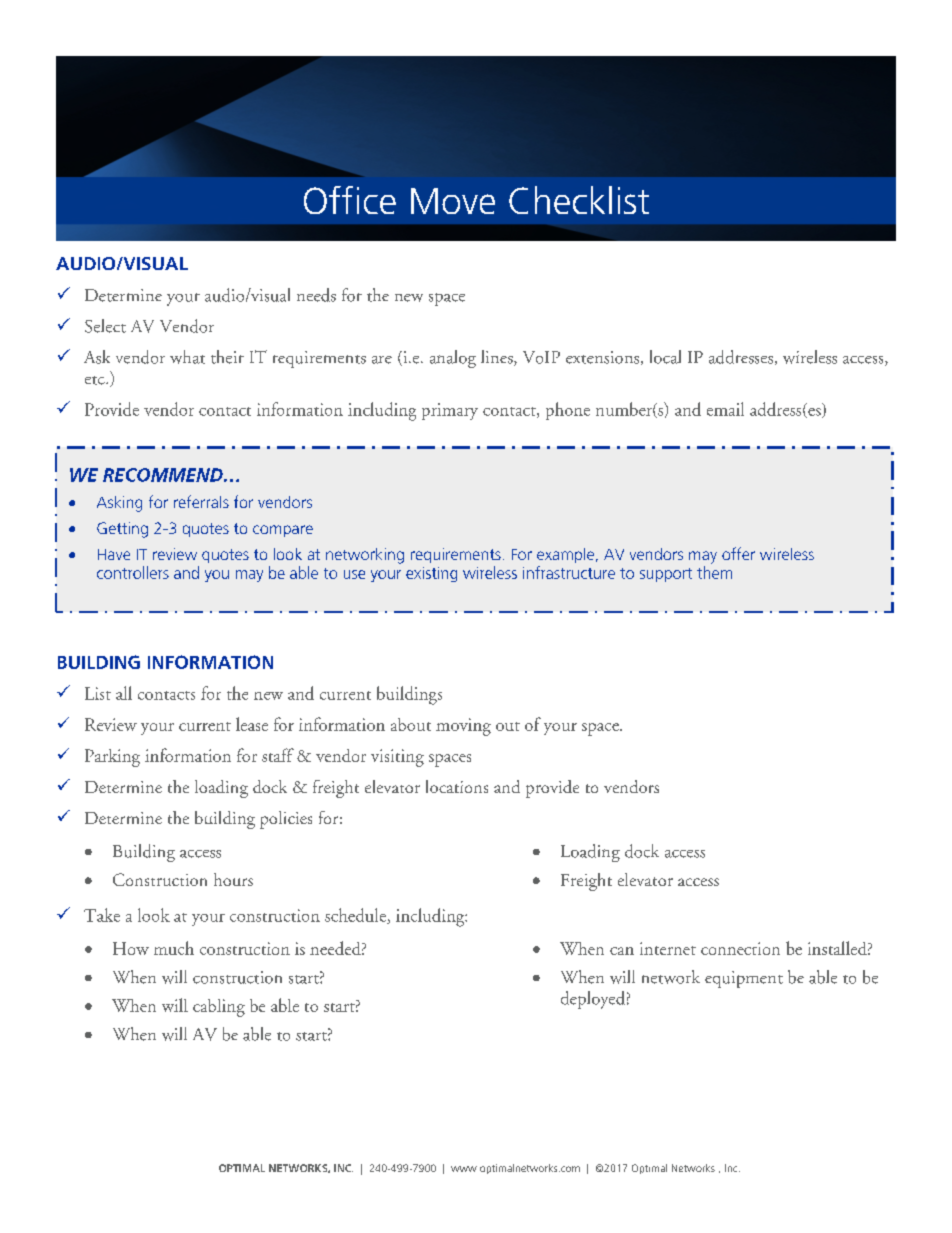 The image size is (952, 1233). What do you see at coordinates (201, 501) in the document?
I see `referrals` at bounding box center [201, 501].
